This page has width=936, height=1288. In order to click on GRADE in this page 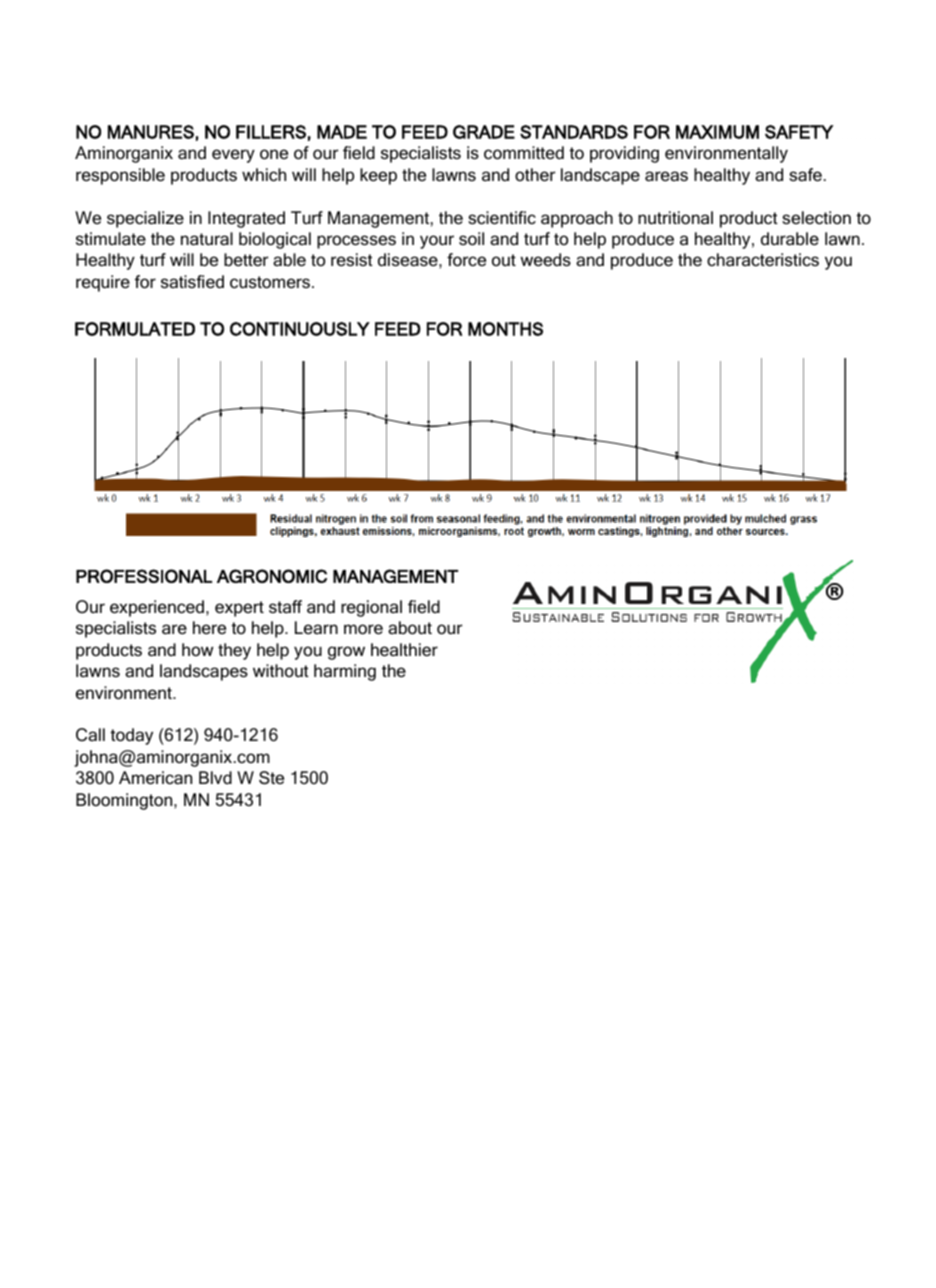, I will do `click(484, 132)`.
